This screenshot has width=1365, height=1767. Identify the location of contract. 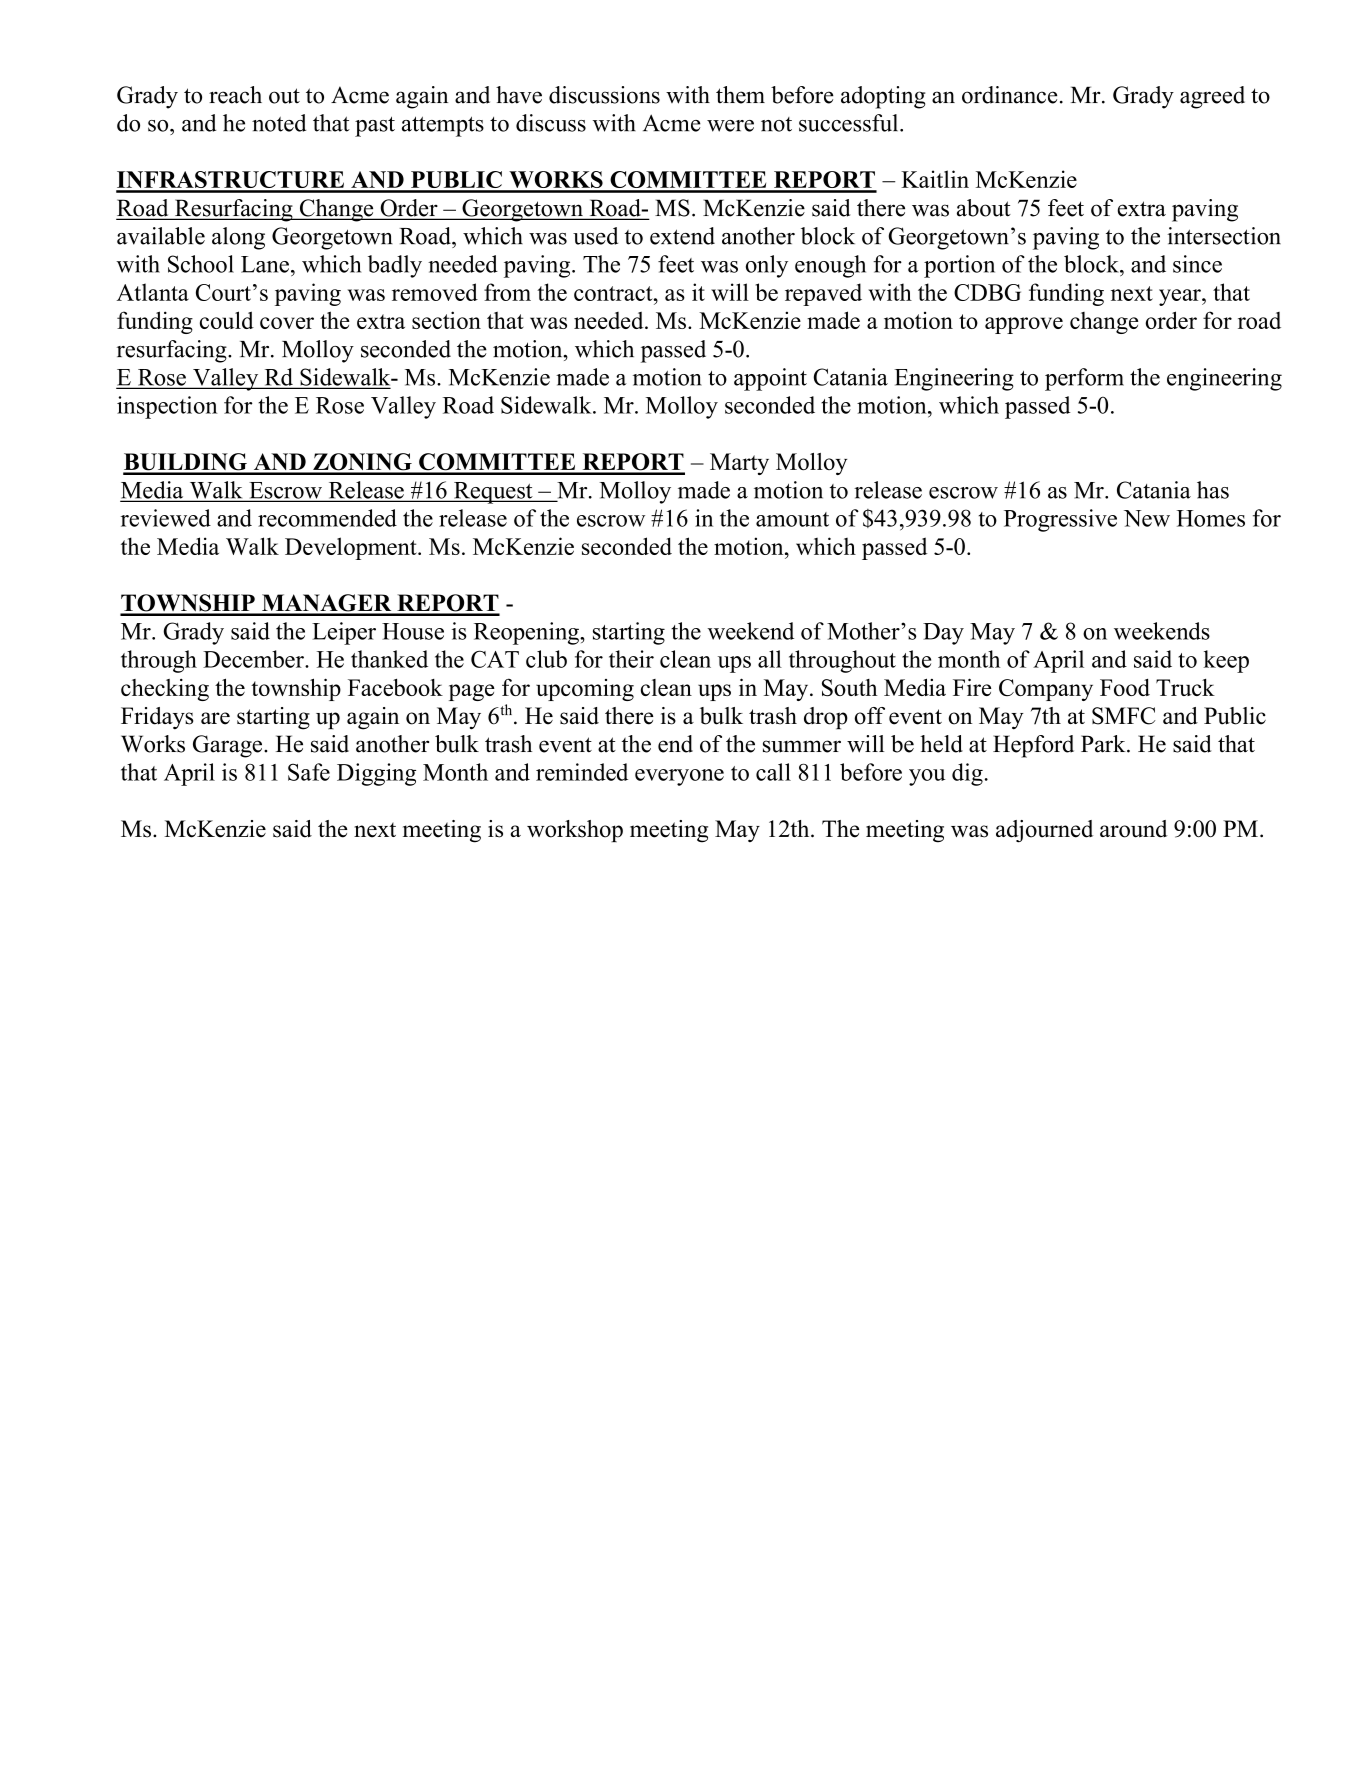
(614, 293).
